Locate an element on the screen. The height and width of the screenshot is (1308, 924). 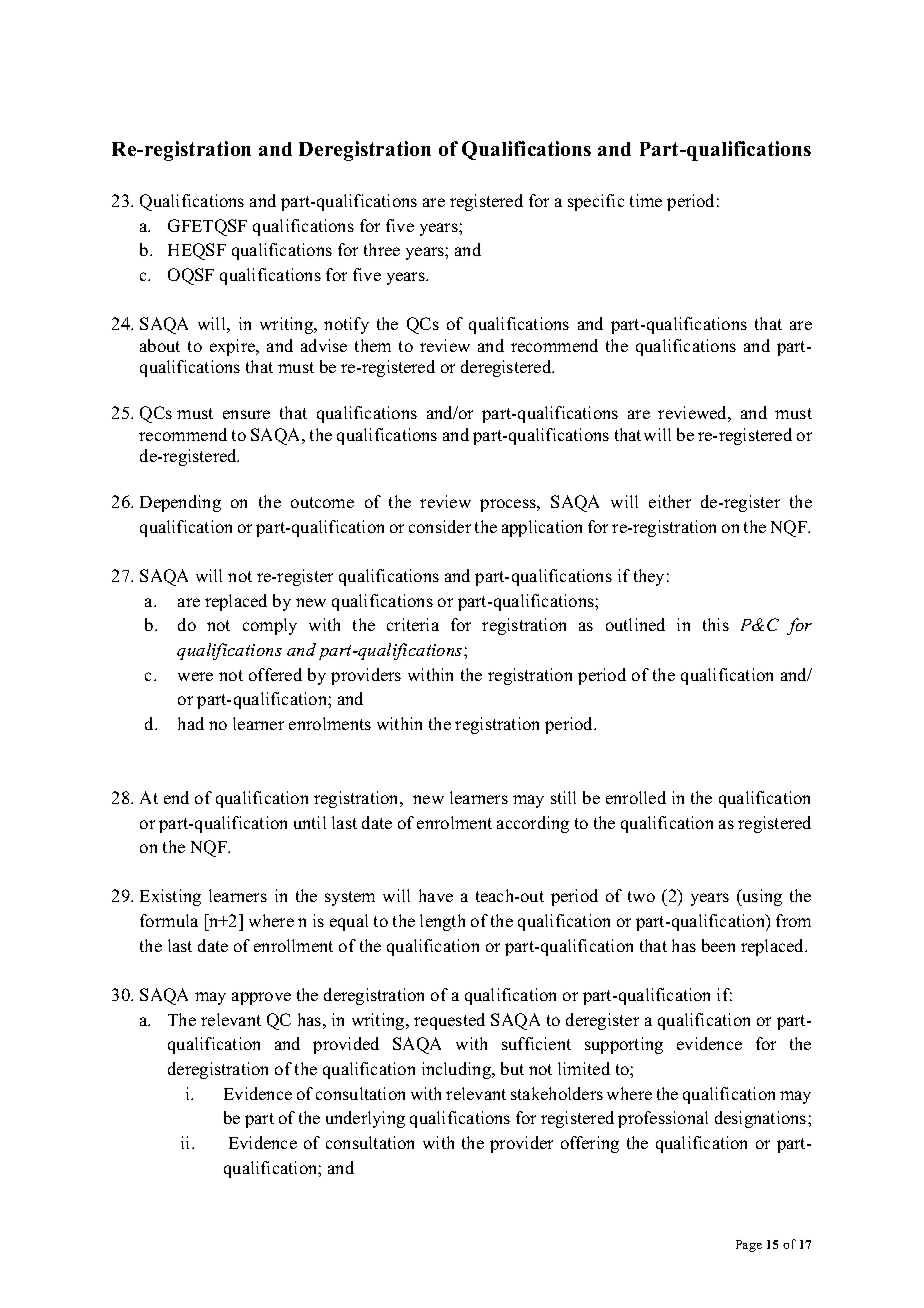
time is located at coordinates (646, 200).
